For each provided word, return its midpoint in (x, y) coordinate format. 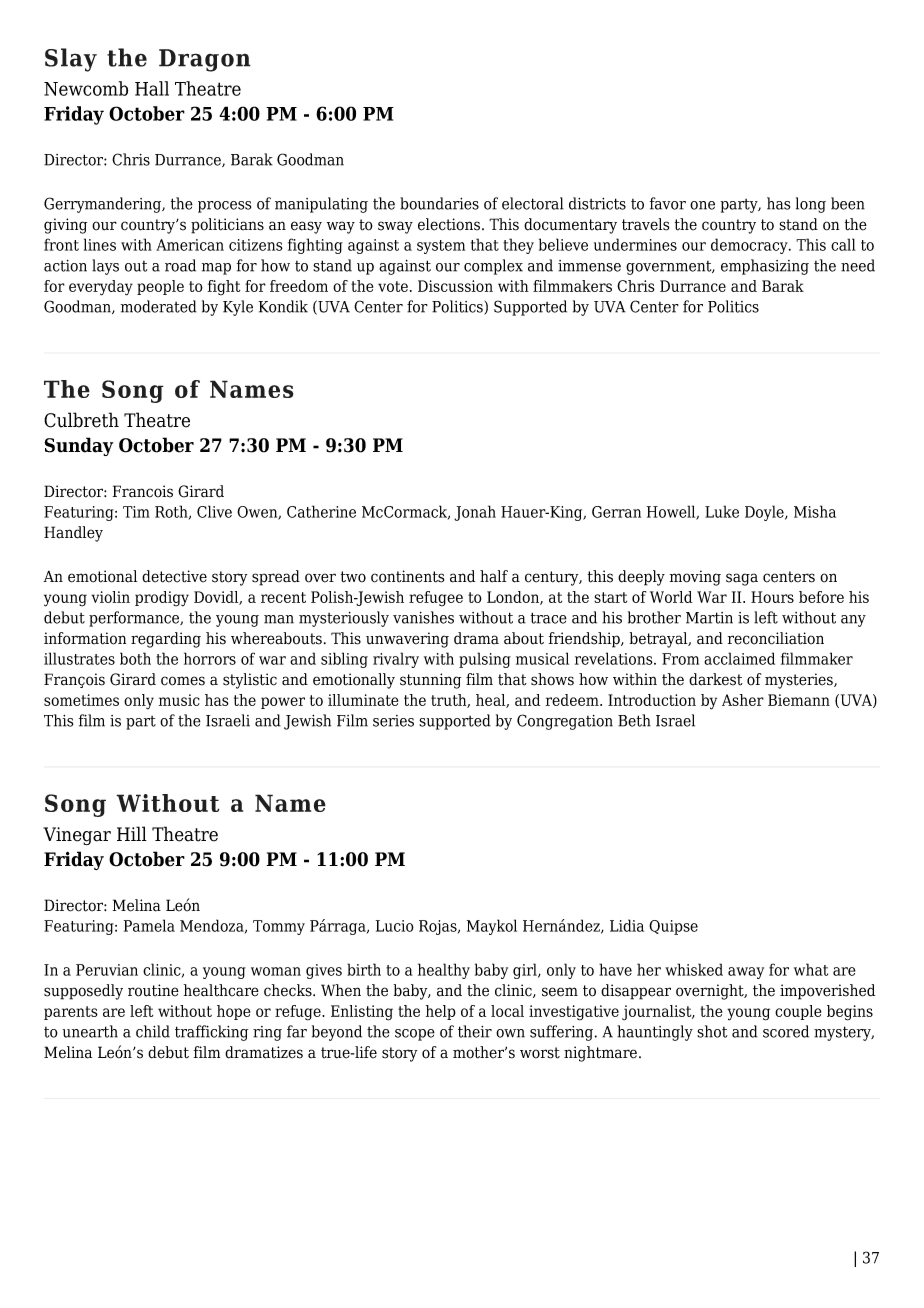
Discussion (455, 286)
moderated (159, 306)
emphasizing (765, 267)
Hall (152, 88)
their (475, 1031)
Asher (743, 700)
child (153, 1031)
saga (742, 579)
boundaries (439, 203)
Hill (132, 833)
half (494, 576)
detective (174, 576)
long (811, 205)
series (393, 721)
